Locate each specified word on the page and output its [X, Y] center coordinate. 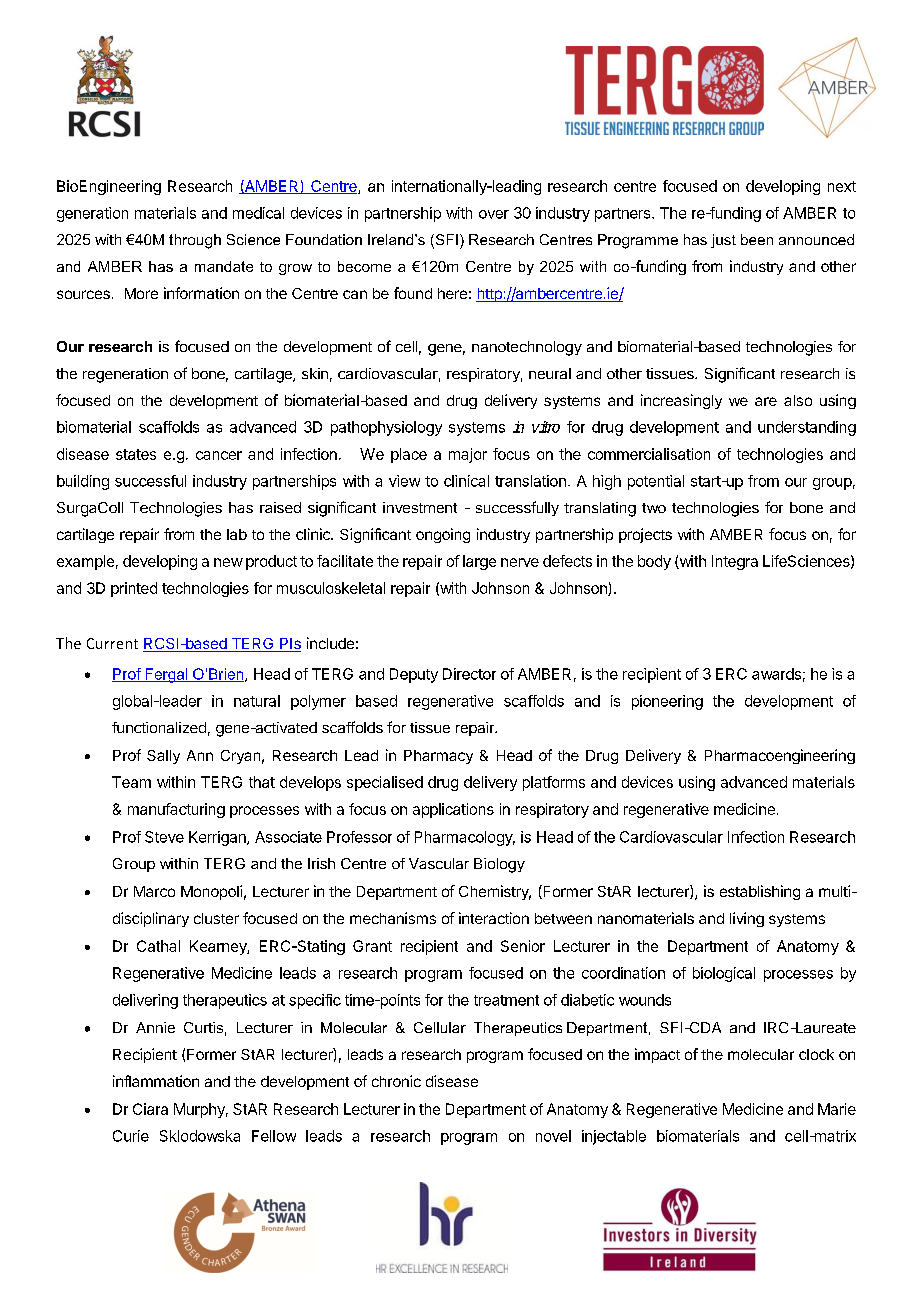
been [757, 239]
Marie [837, 1109]
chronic [396, 1081]
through [195, 241]
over [494, 214]
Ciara [150, 1109]
